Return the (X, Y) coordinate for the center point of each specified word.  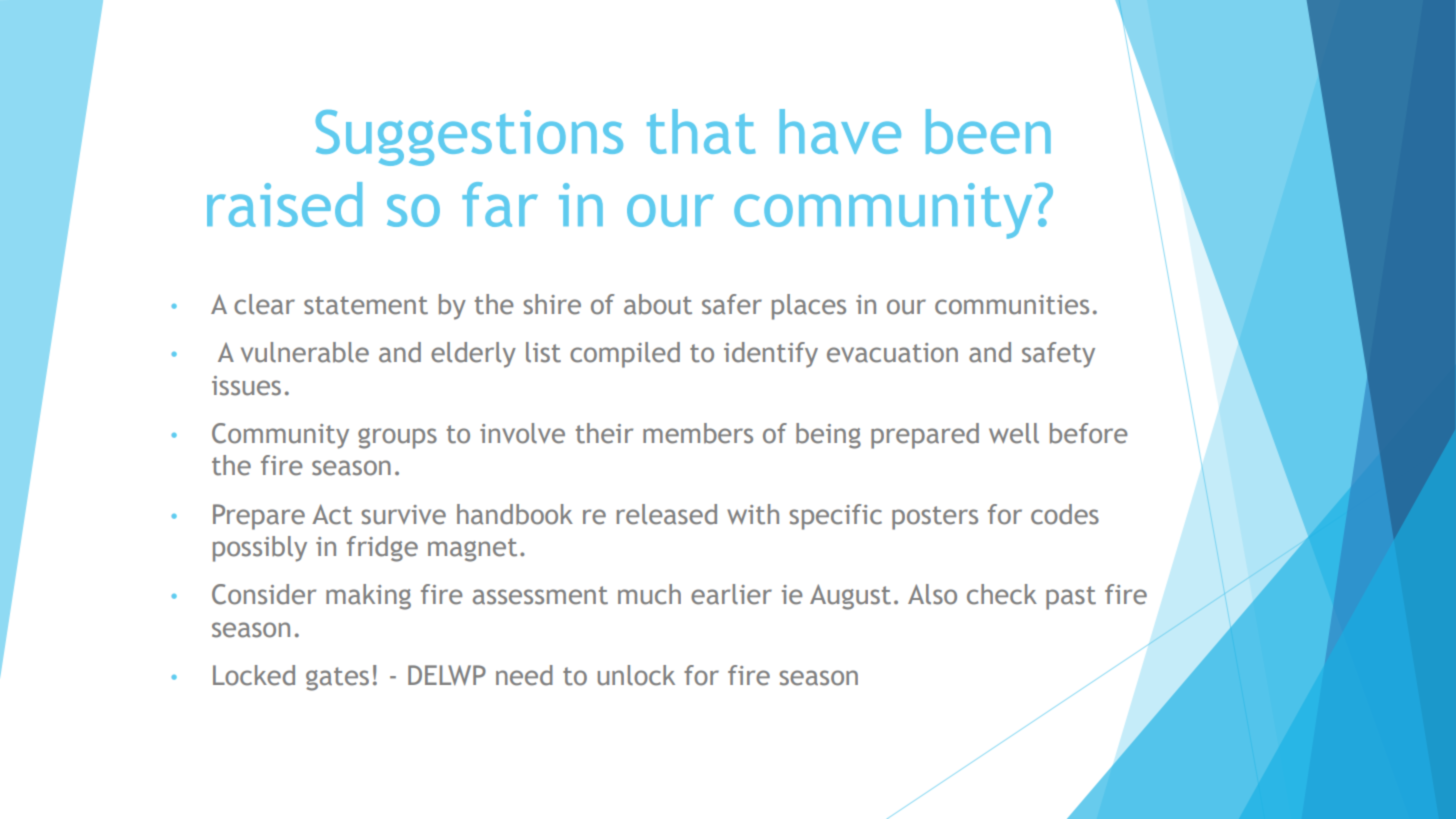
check (1002, 594)
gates (337, 679)
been (988, 131)
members (698, 433)
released (667, 514)
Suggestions (469, 138)
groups (397, 438)
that (701, 131)
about (658, 304)
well (1014, 433)
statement (366, 305)
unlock (636, 675)
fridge (382, 549)
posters (935, 518)
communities (1012, 305)
